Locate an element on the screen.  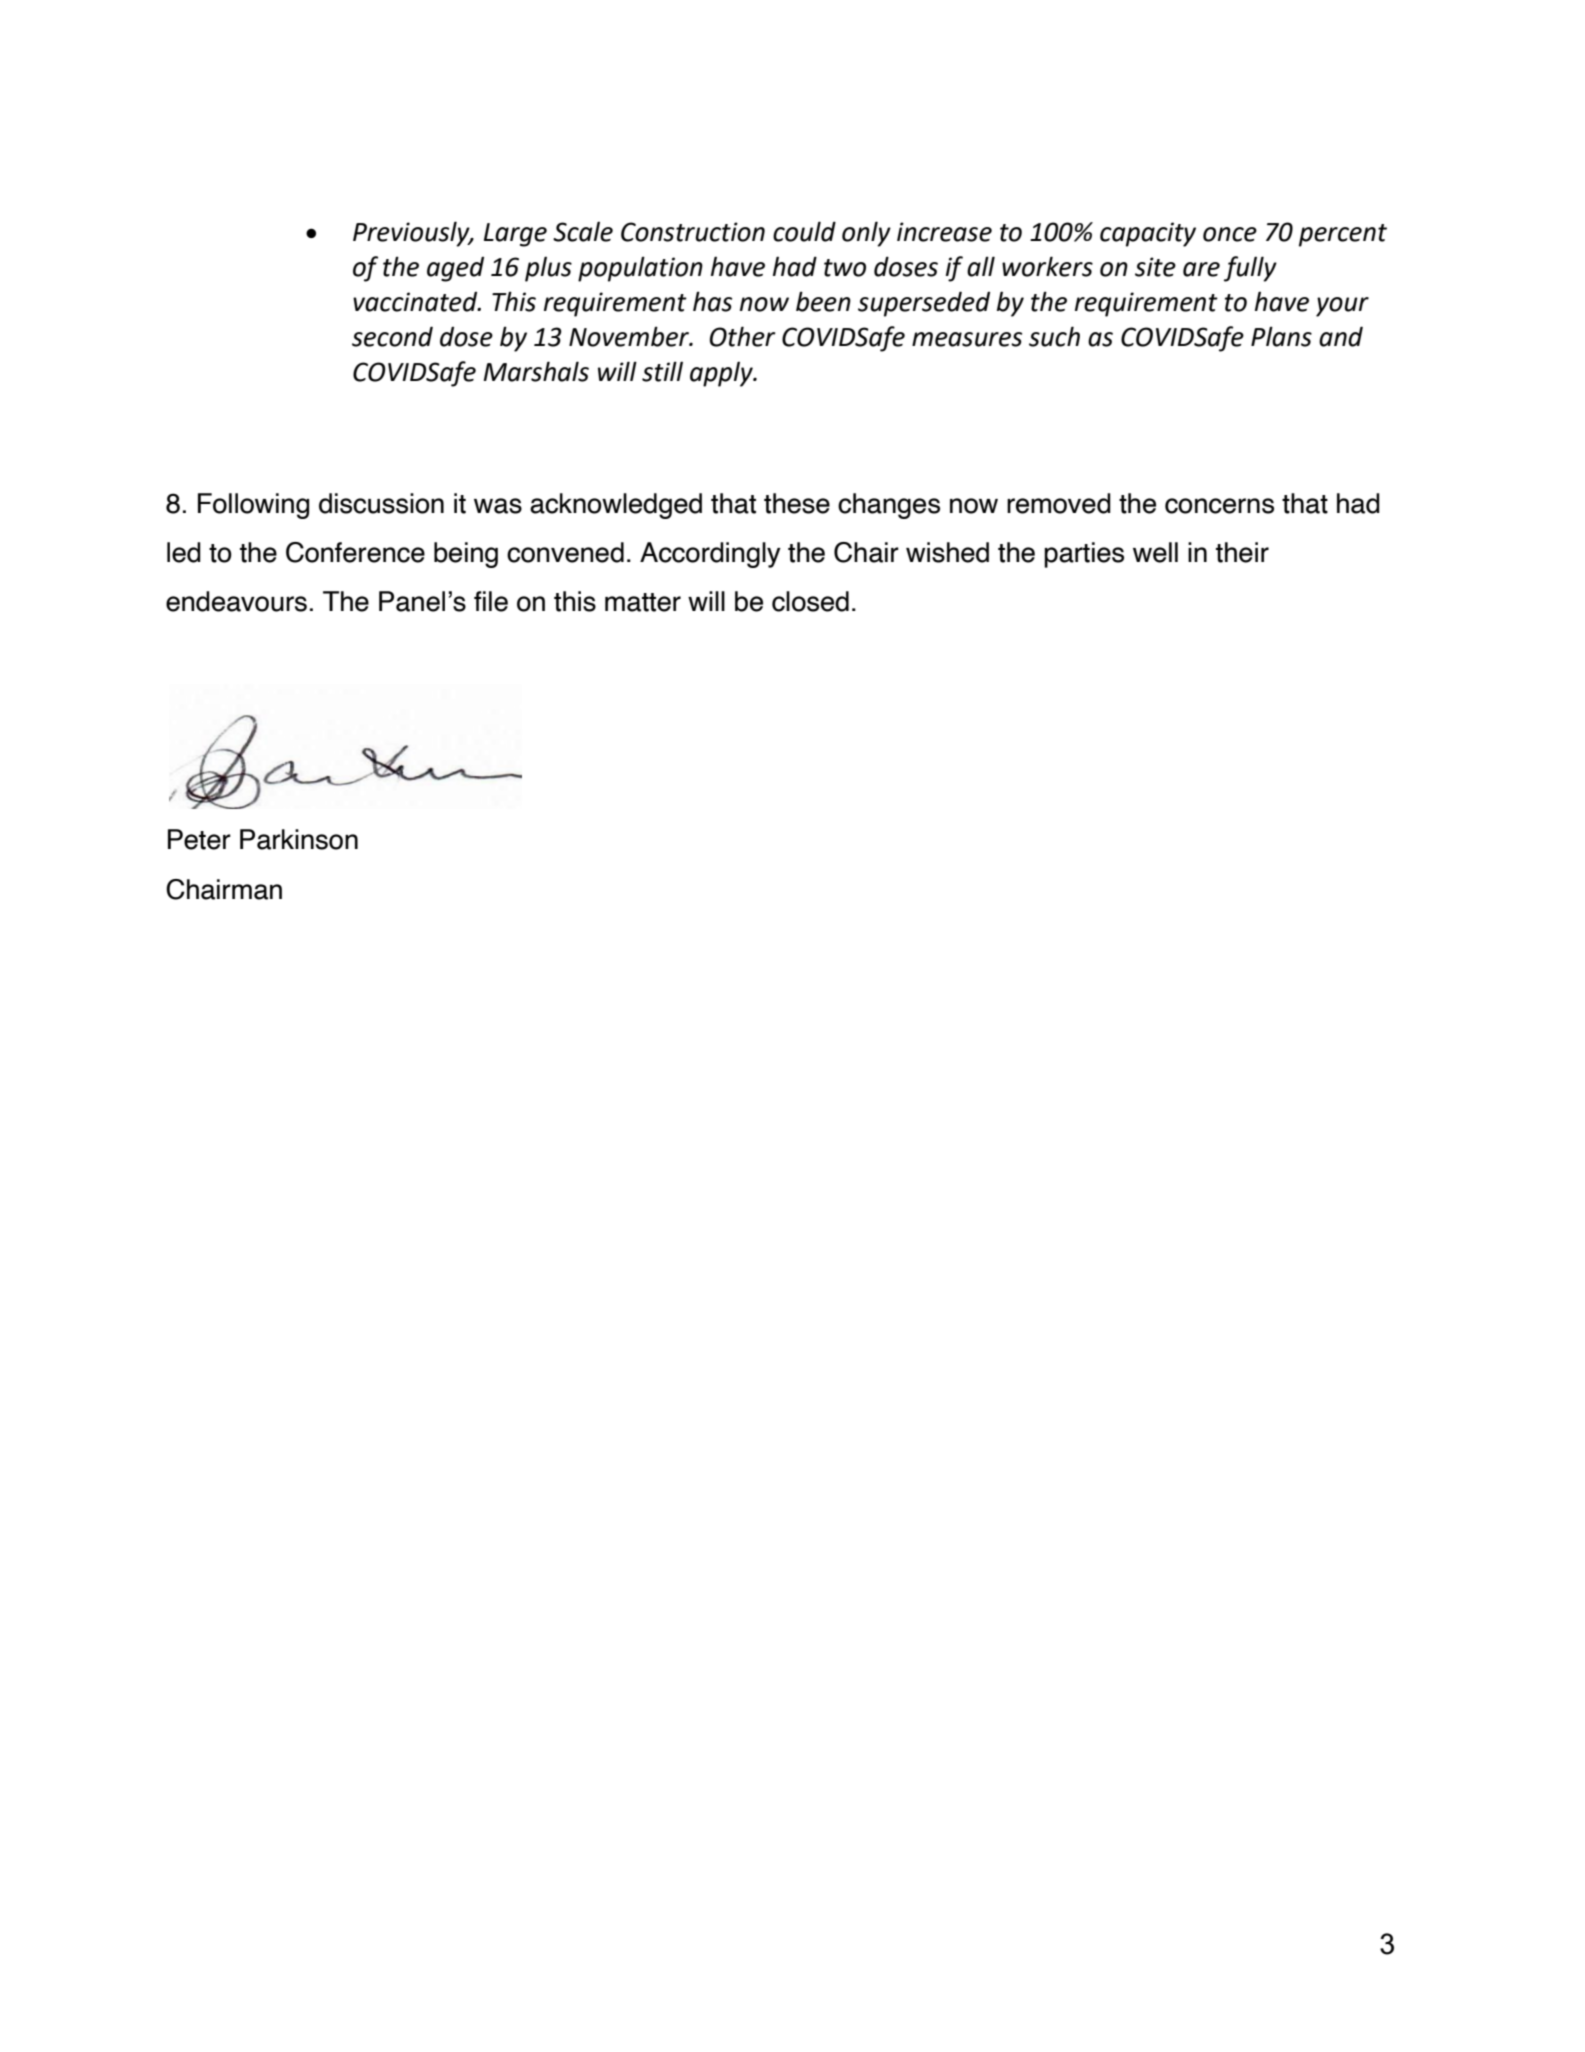
matter is located at coordinates (643, 602).
